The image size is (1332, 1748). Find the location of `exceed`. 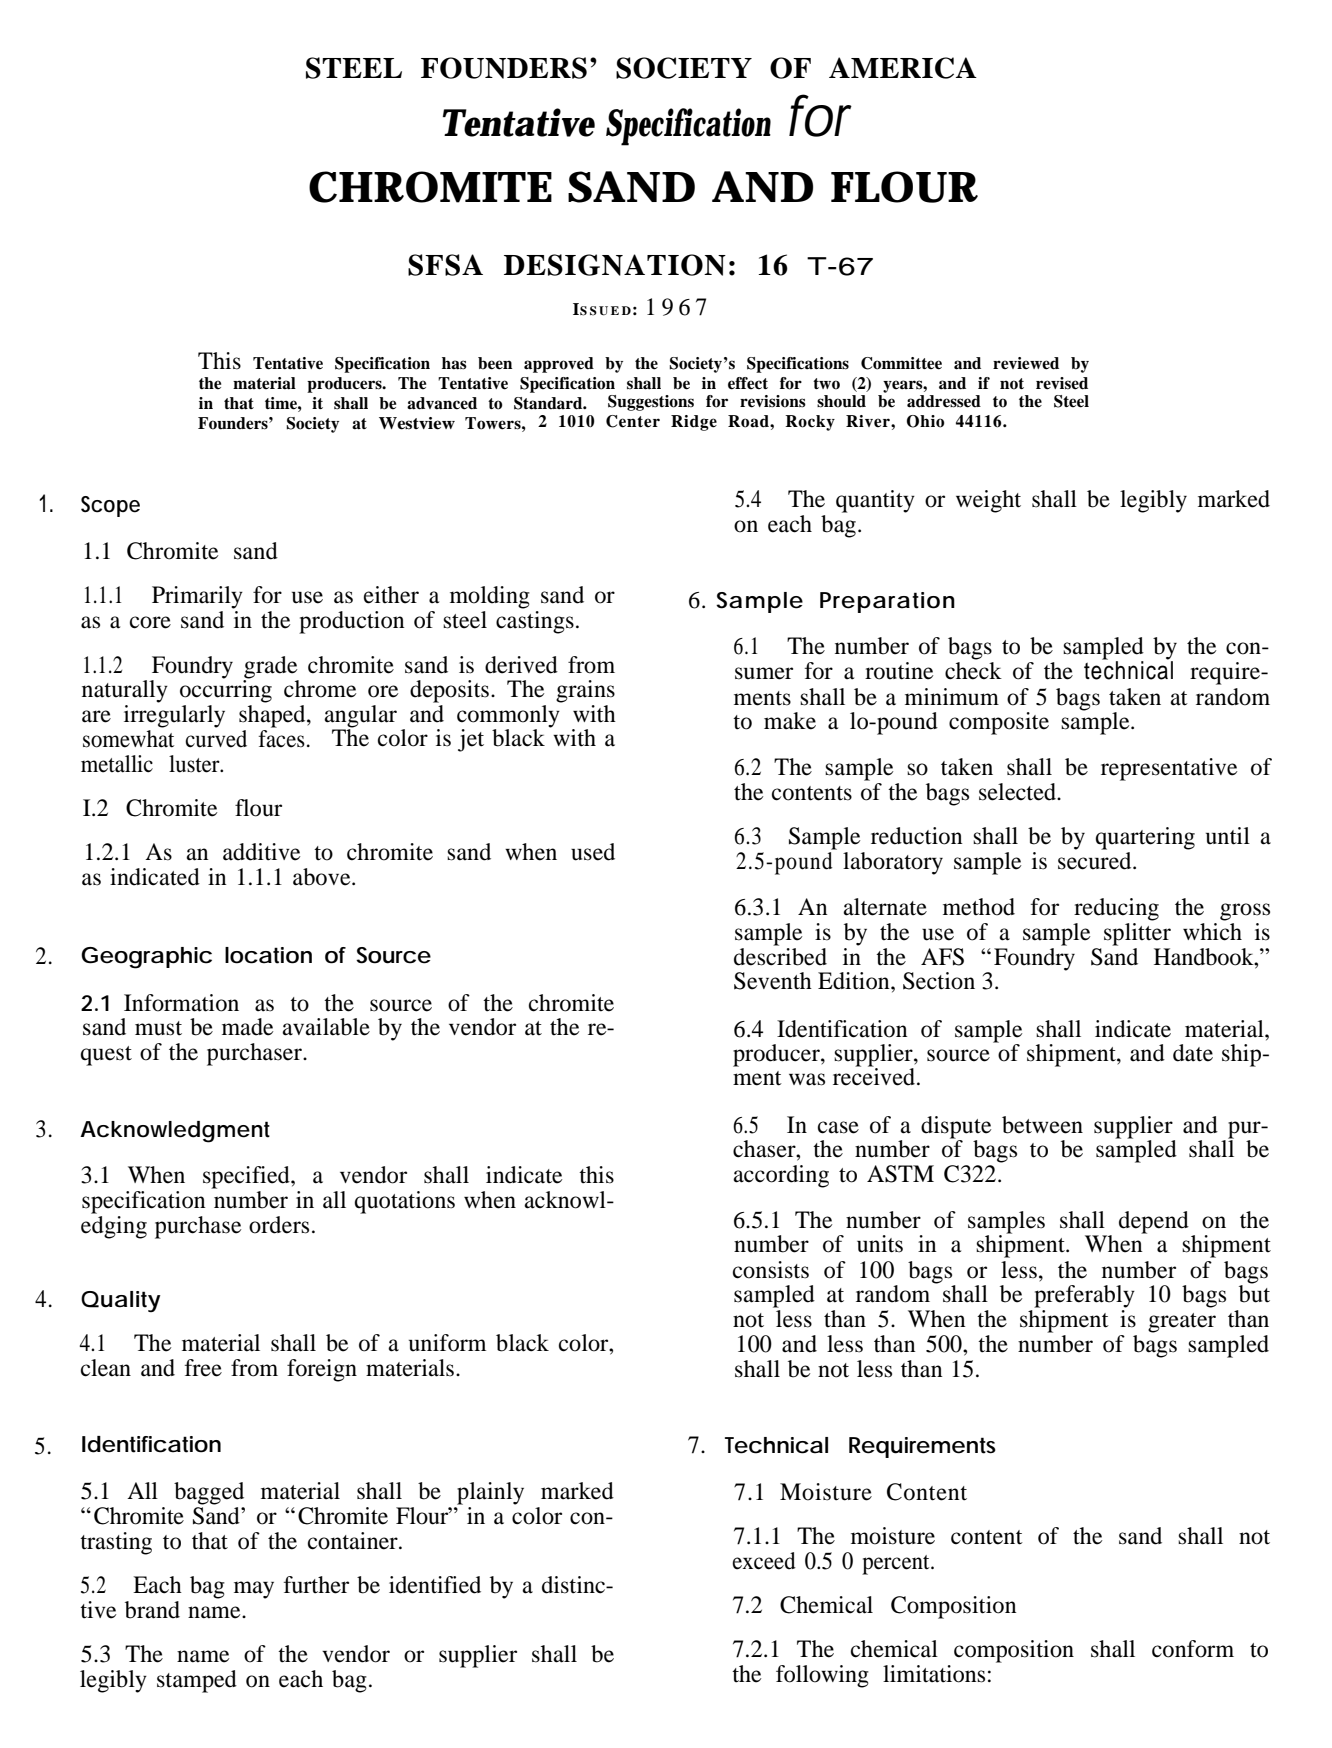

exceed is located at coordinates (764, 1561).
